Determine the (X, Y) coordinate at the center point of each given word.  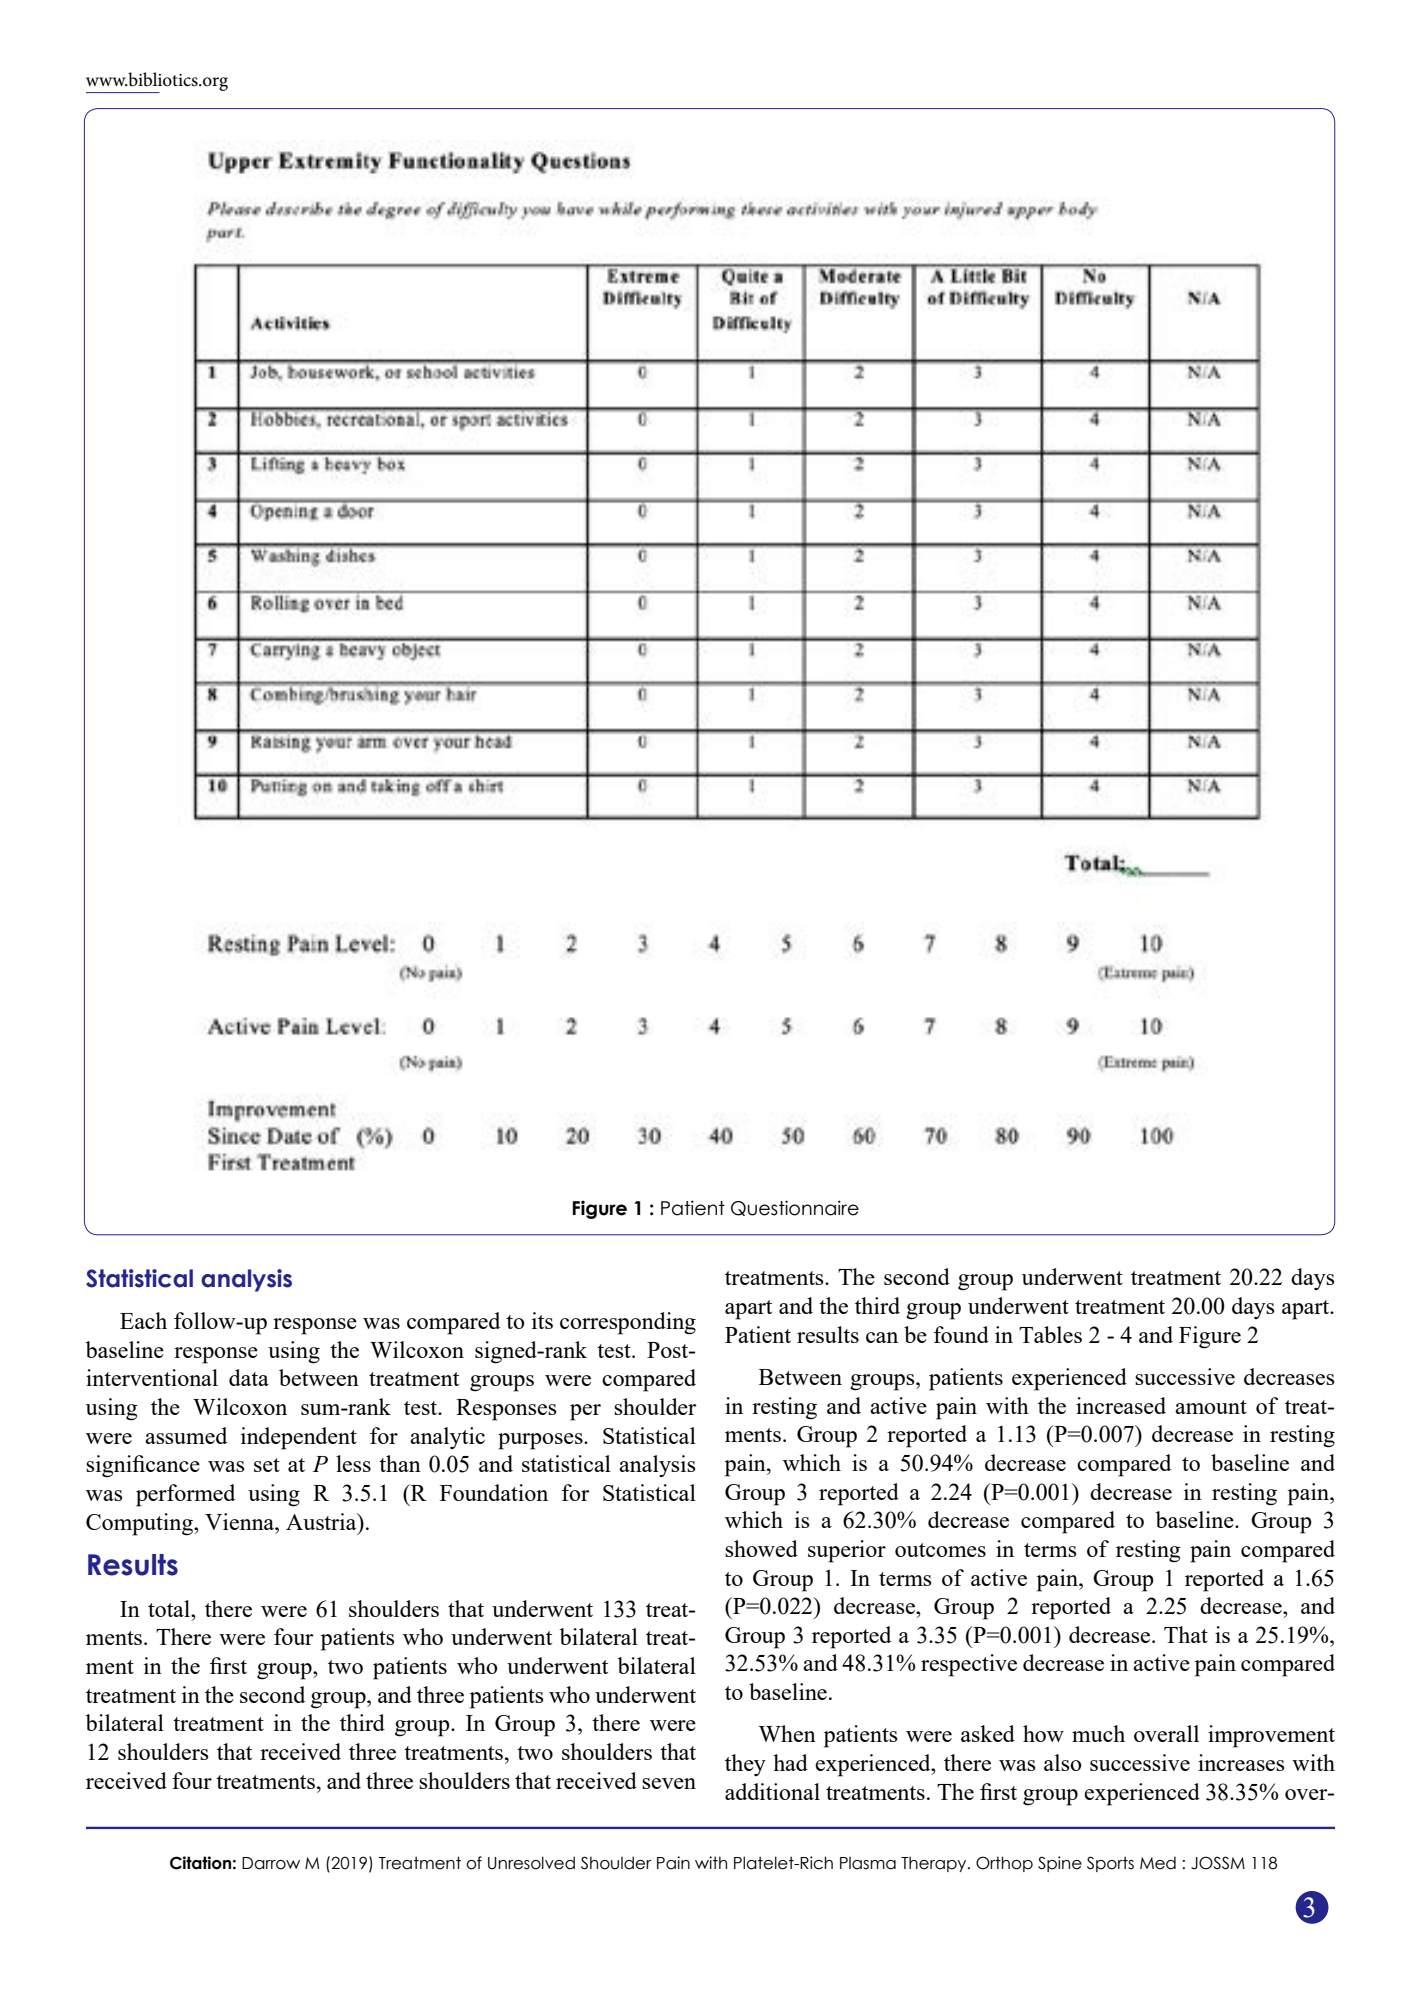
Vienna (241, 1521)
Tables (1050, 1334)
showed (761, 1548)
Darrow (271, 1863)
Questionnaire (795, 1208)
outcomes (940, 1550)
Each (143, 1320)
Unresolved (531, 1863)
